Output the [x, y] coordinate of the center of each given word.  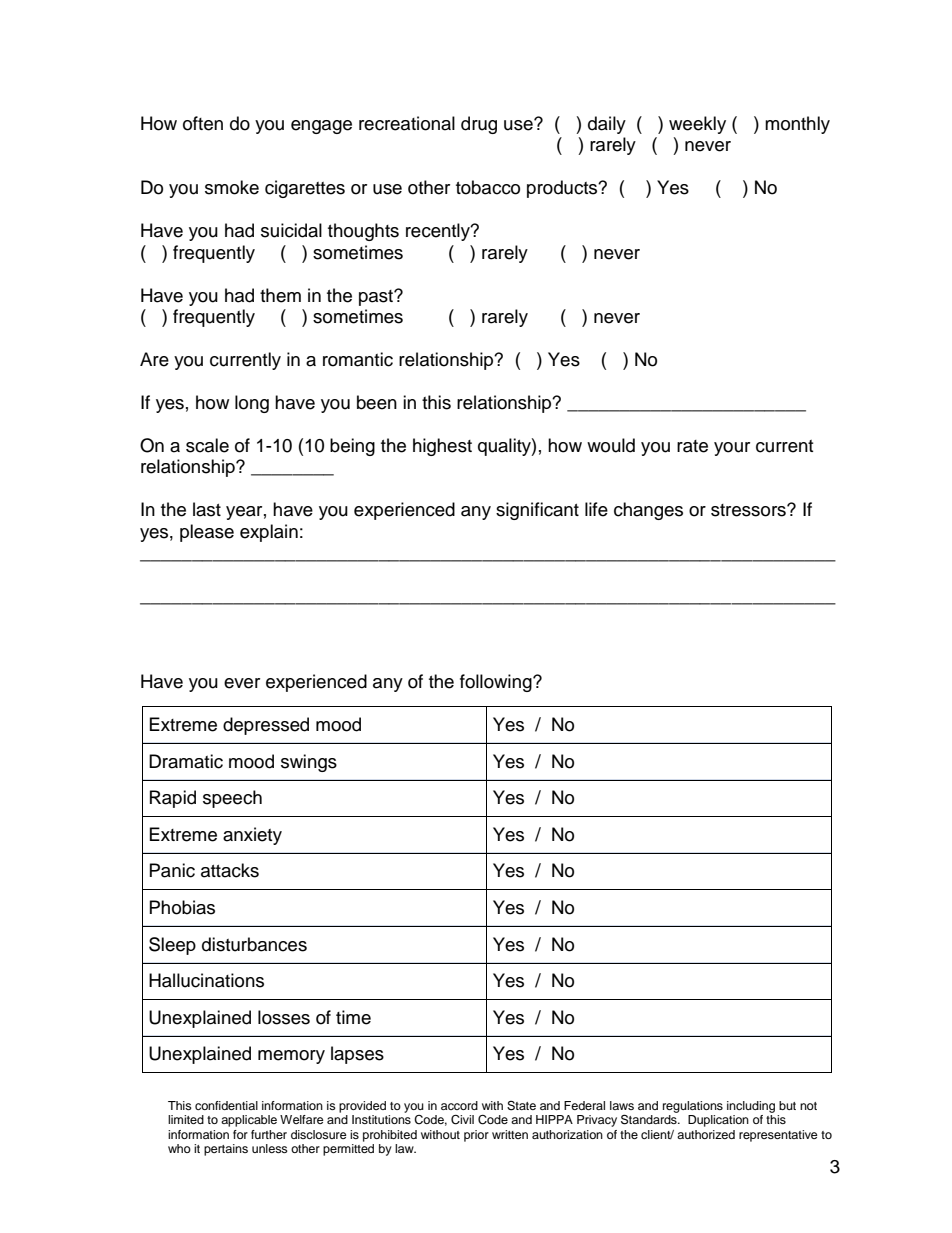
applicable [249, 1121]
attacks [230, 870]
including [751, 1107]
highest [442, 447]
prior [476, 1136]
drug [479, 125]
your [732, 449]
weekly [697, 125]
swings [309, 763]
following [497, 683]
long [252, 404]
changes [648, 511]
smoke [232, 187]
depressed [266, 726]
